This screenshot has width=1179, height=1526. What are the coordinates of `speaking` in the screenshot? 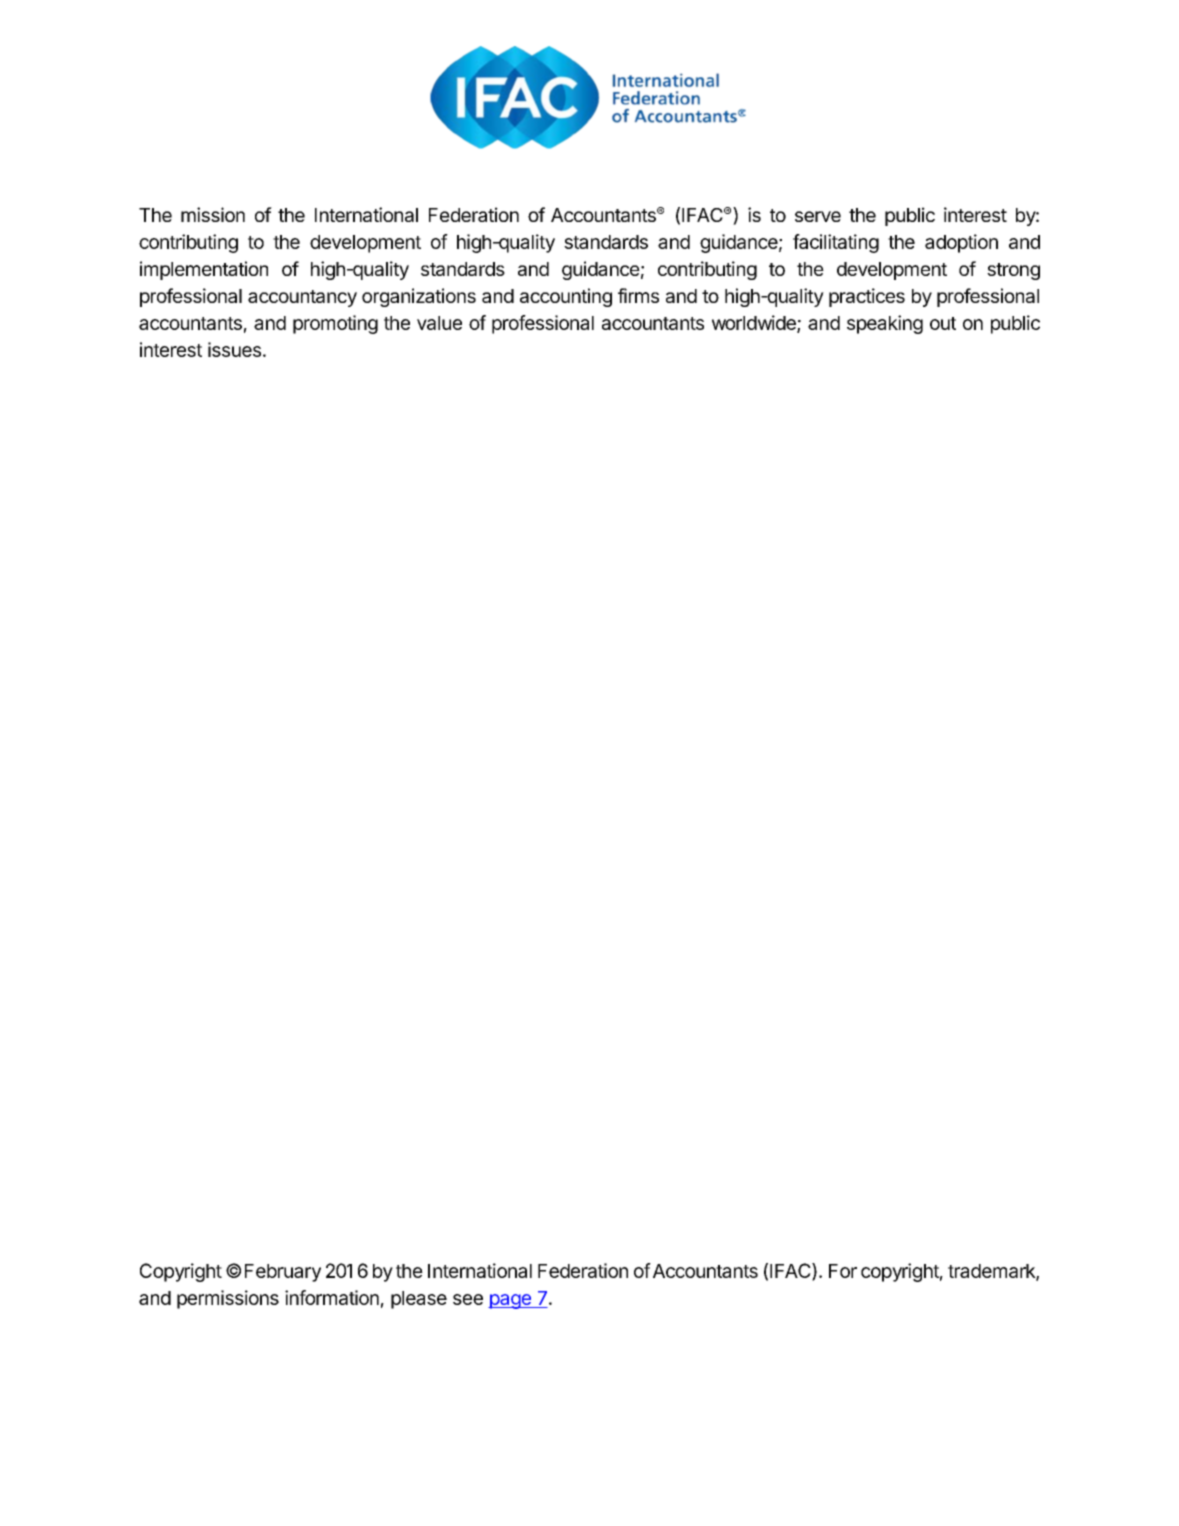 It's located at (885, 324).
